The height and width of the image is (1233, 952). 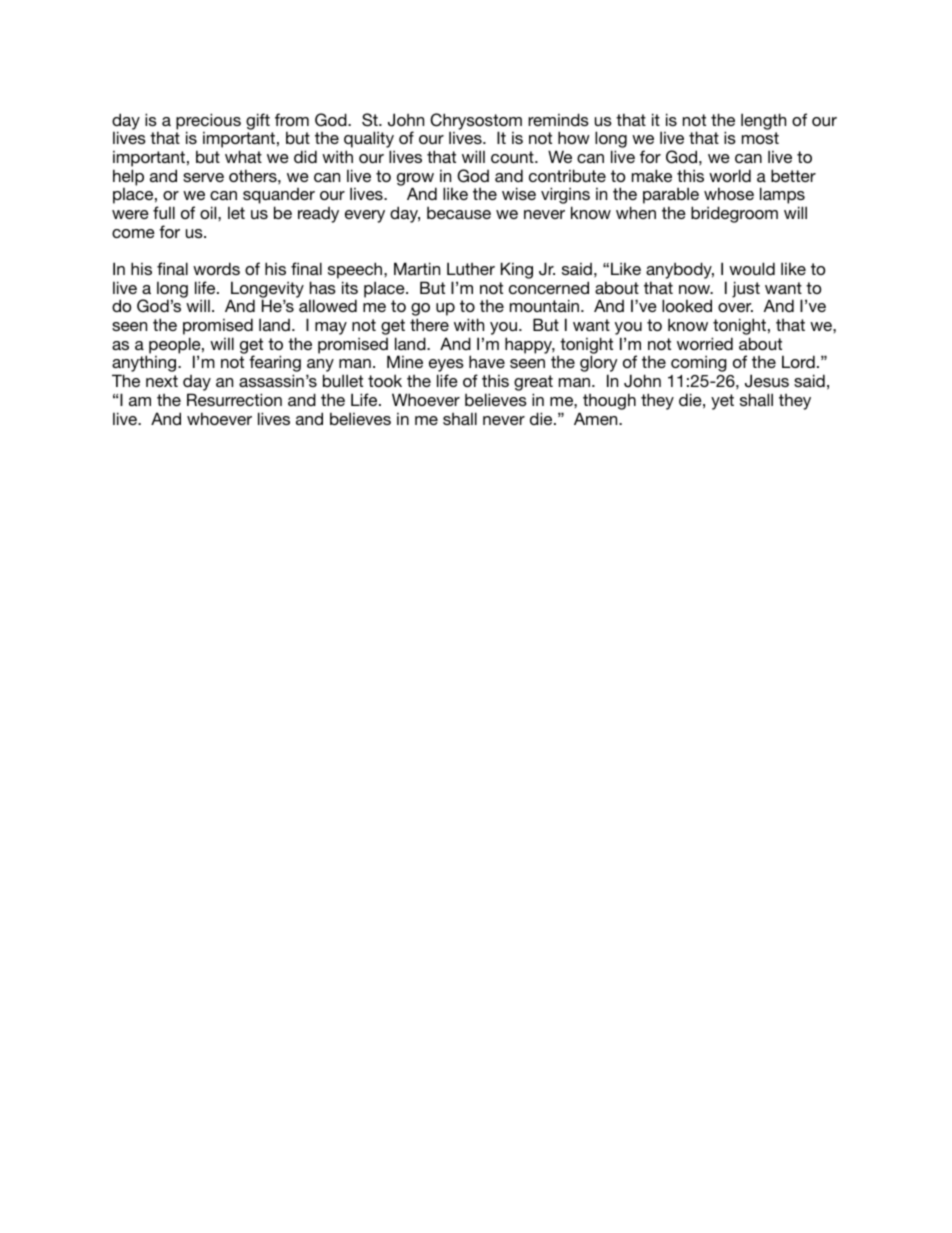 What do you see at coordinates (519, 193) in the image?
I see `wise` at bounding box center [519, 193].
